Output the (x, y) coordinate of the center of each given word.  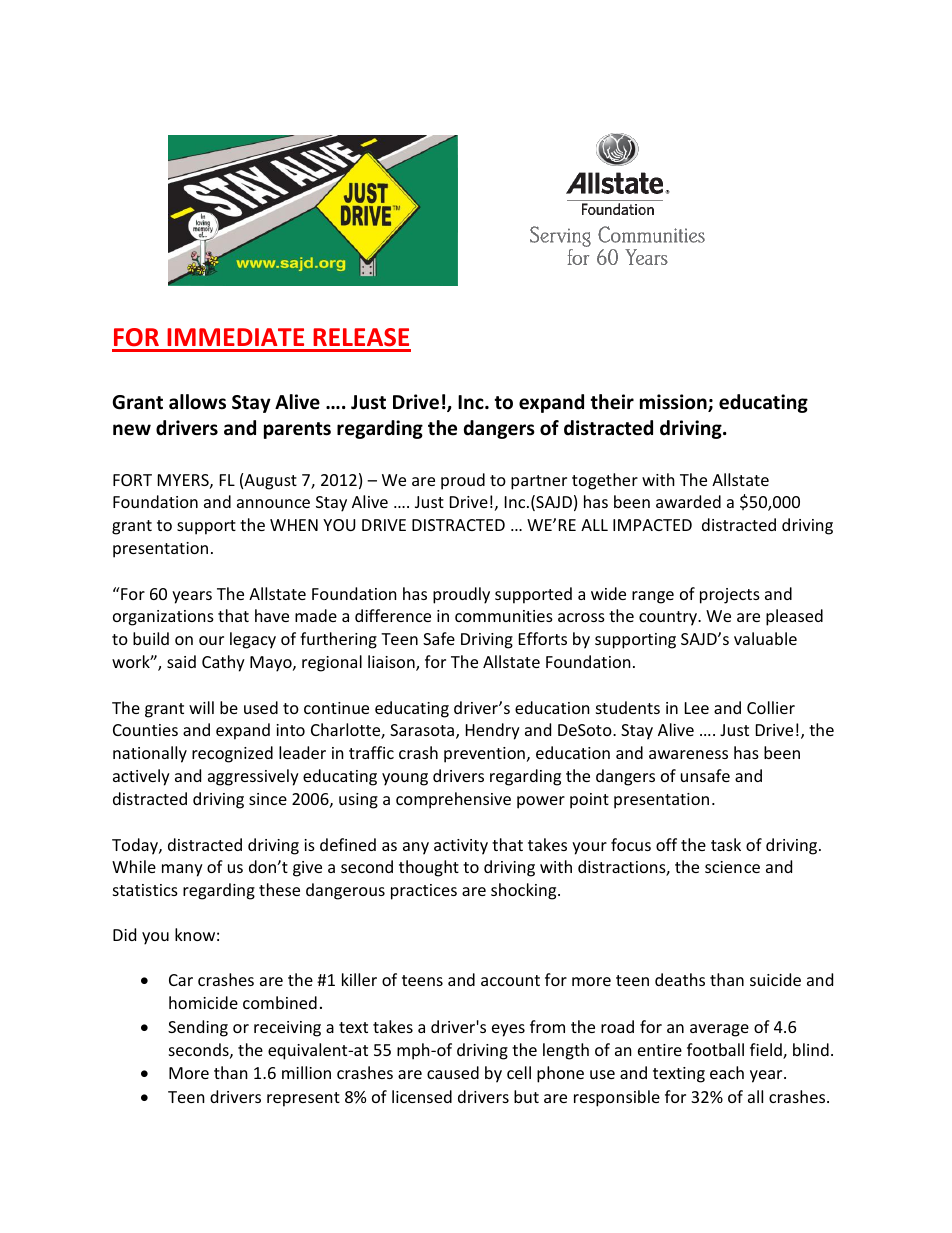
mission (674, 403)
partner (539, 482)
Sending (198, 1028)
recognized (232, 754)
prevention (484, 755)
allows (197, 402)
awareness (688, 754)
